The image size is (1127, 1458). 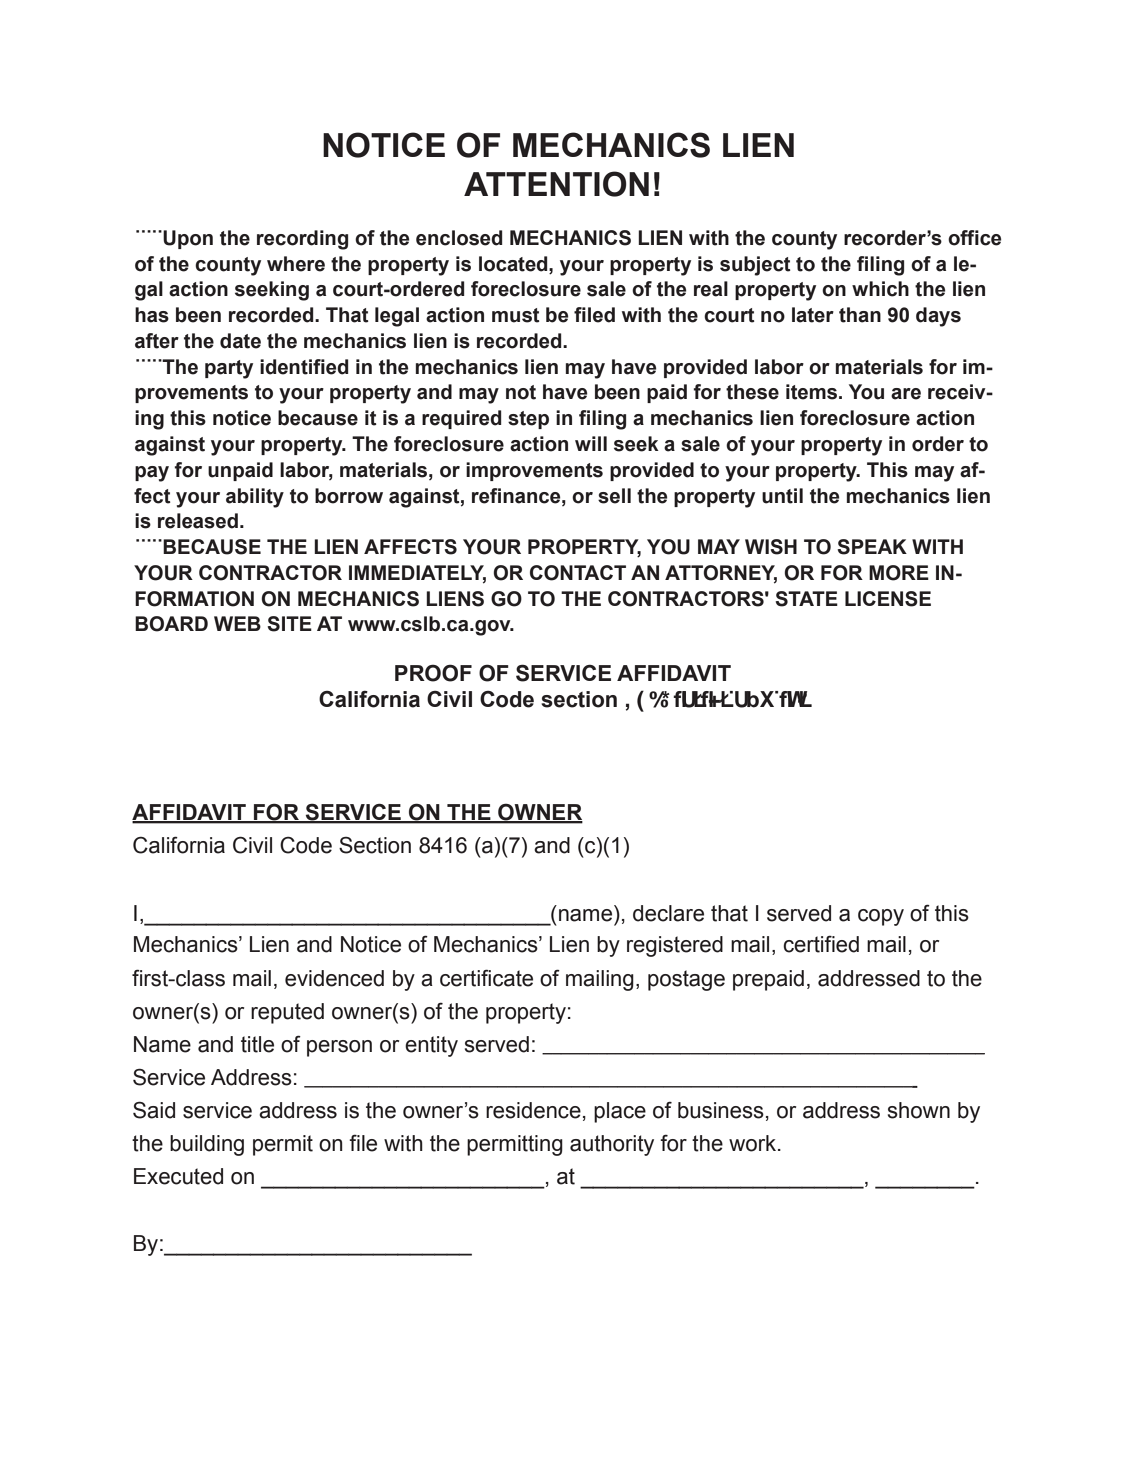 What do you see at coordinates (919, 1110) in the page?
I see `shown` at bounding box center [919, 1110].
